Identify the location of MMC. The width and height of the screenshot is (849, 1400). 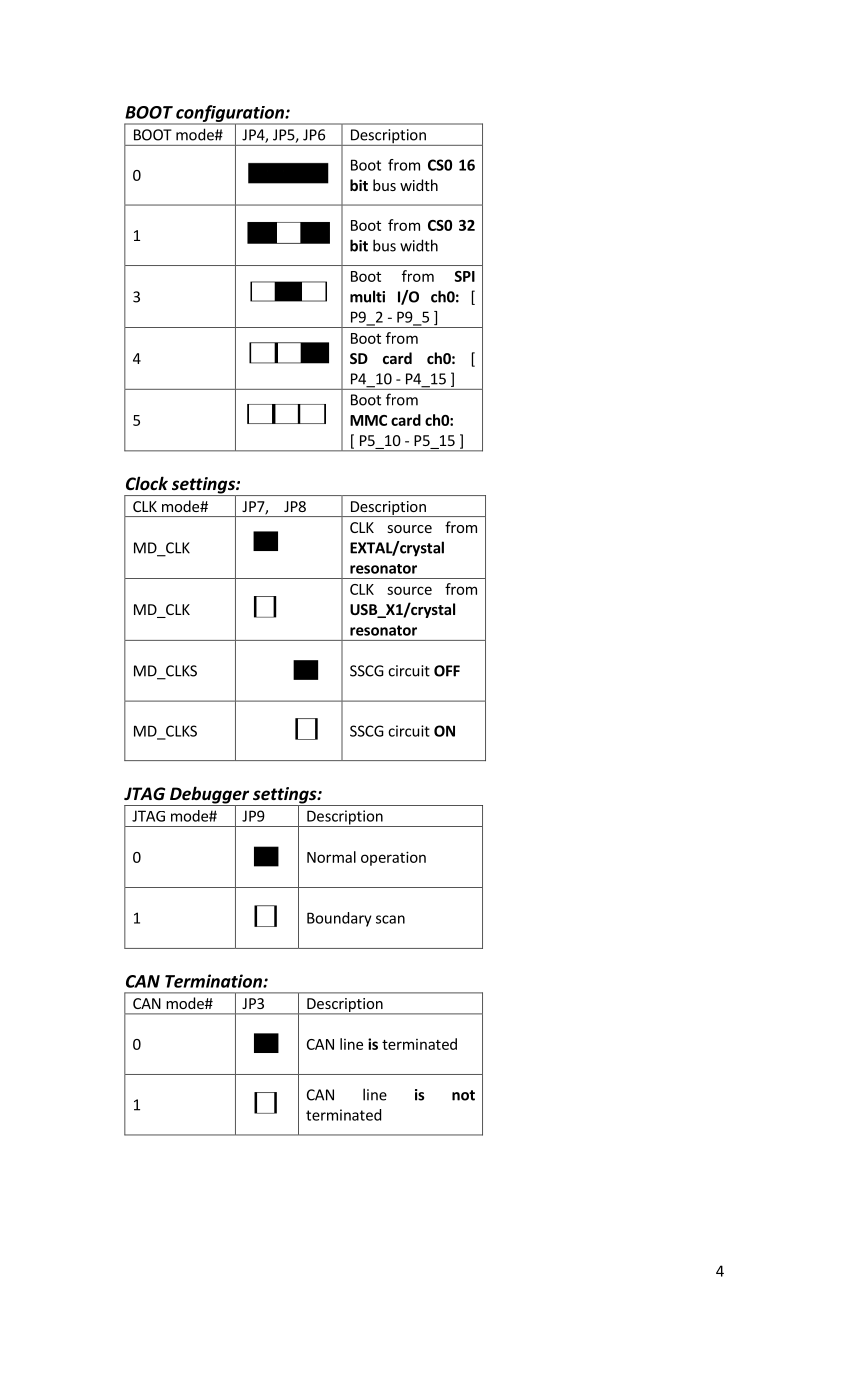
(368, 420).
